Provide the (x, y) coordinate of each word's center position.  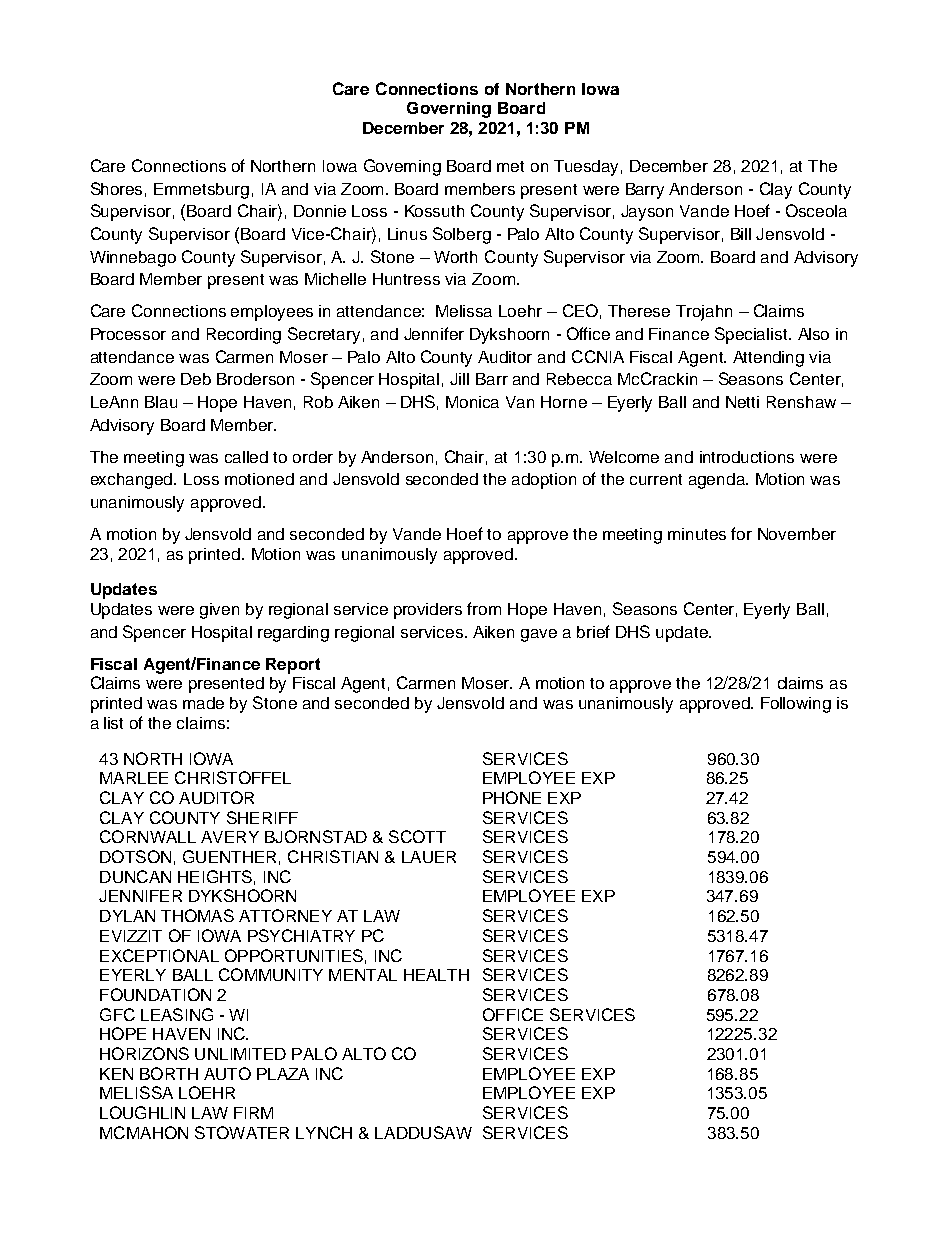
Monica (472, 402)
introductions (747, 457)
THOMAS (197, 915)
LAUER (429, 857)
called (246, 457)
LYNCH (324, 1132)
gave (539, 635)
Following (796, 705)
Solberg (462, 235)
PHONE (512, 797)
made (203, 703)
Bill (741, 234)
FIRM (253, 1113)
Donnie (320, 211)
